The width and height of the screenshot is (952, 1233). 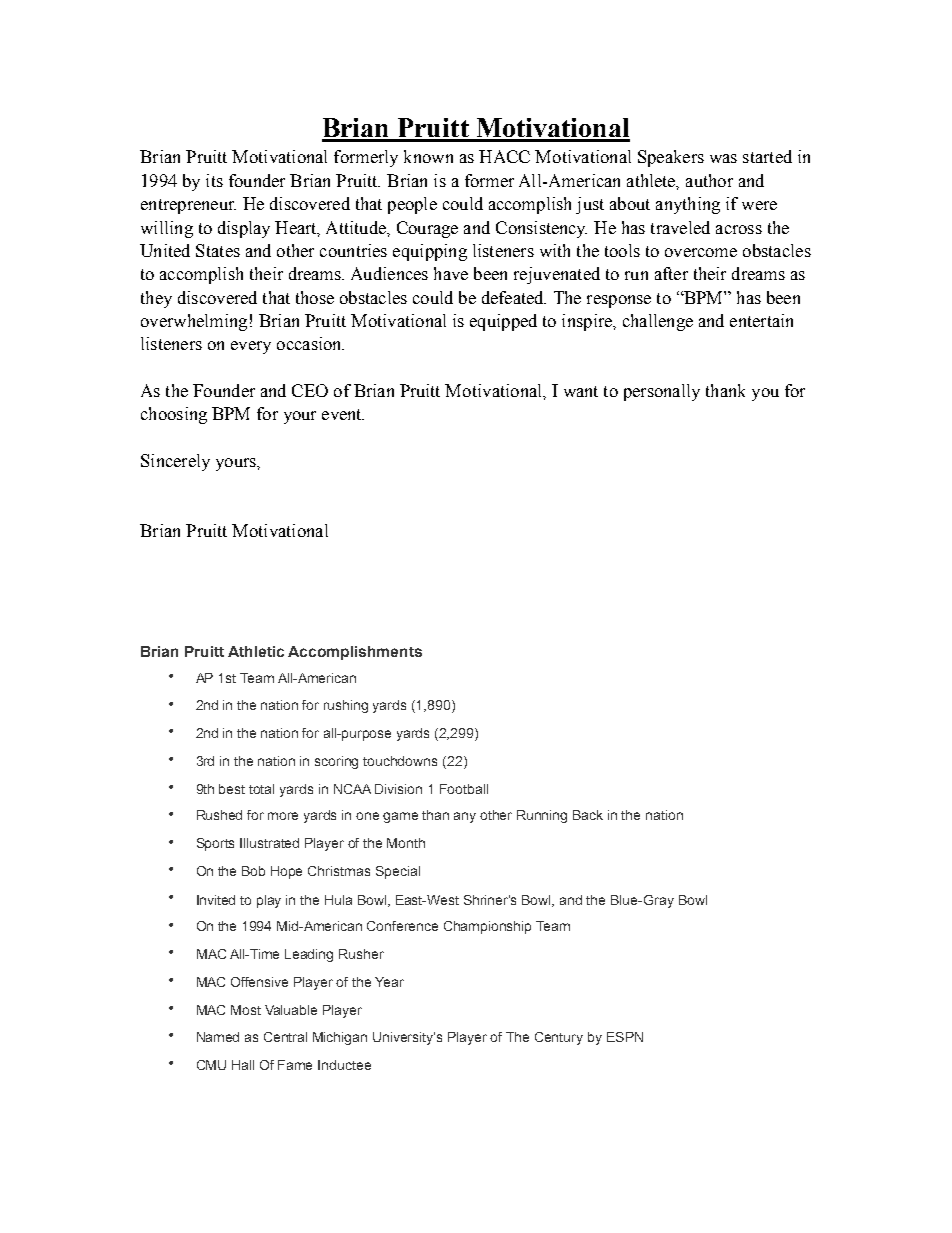 What do you see at coordinates (428, 156) in the screenshot?
I see `known` at bounding box center [428, 156].
